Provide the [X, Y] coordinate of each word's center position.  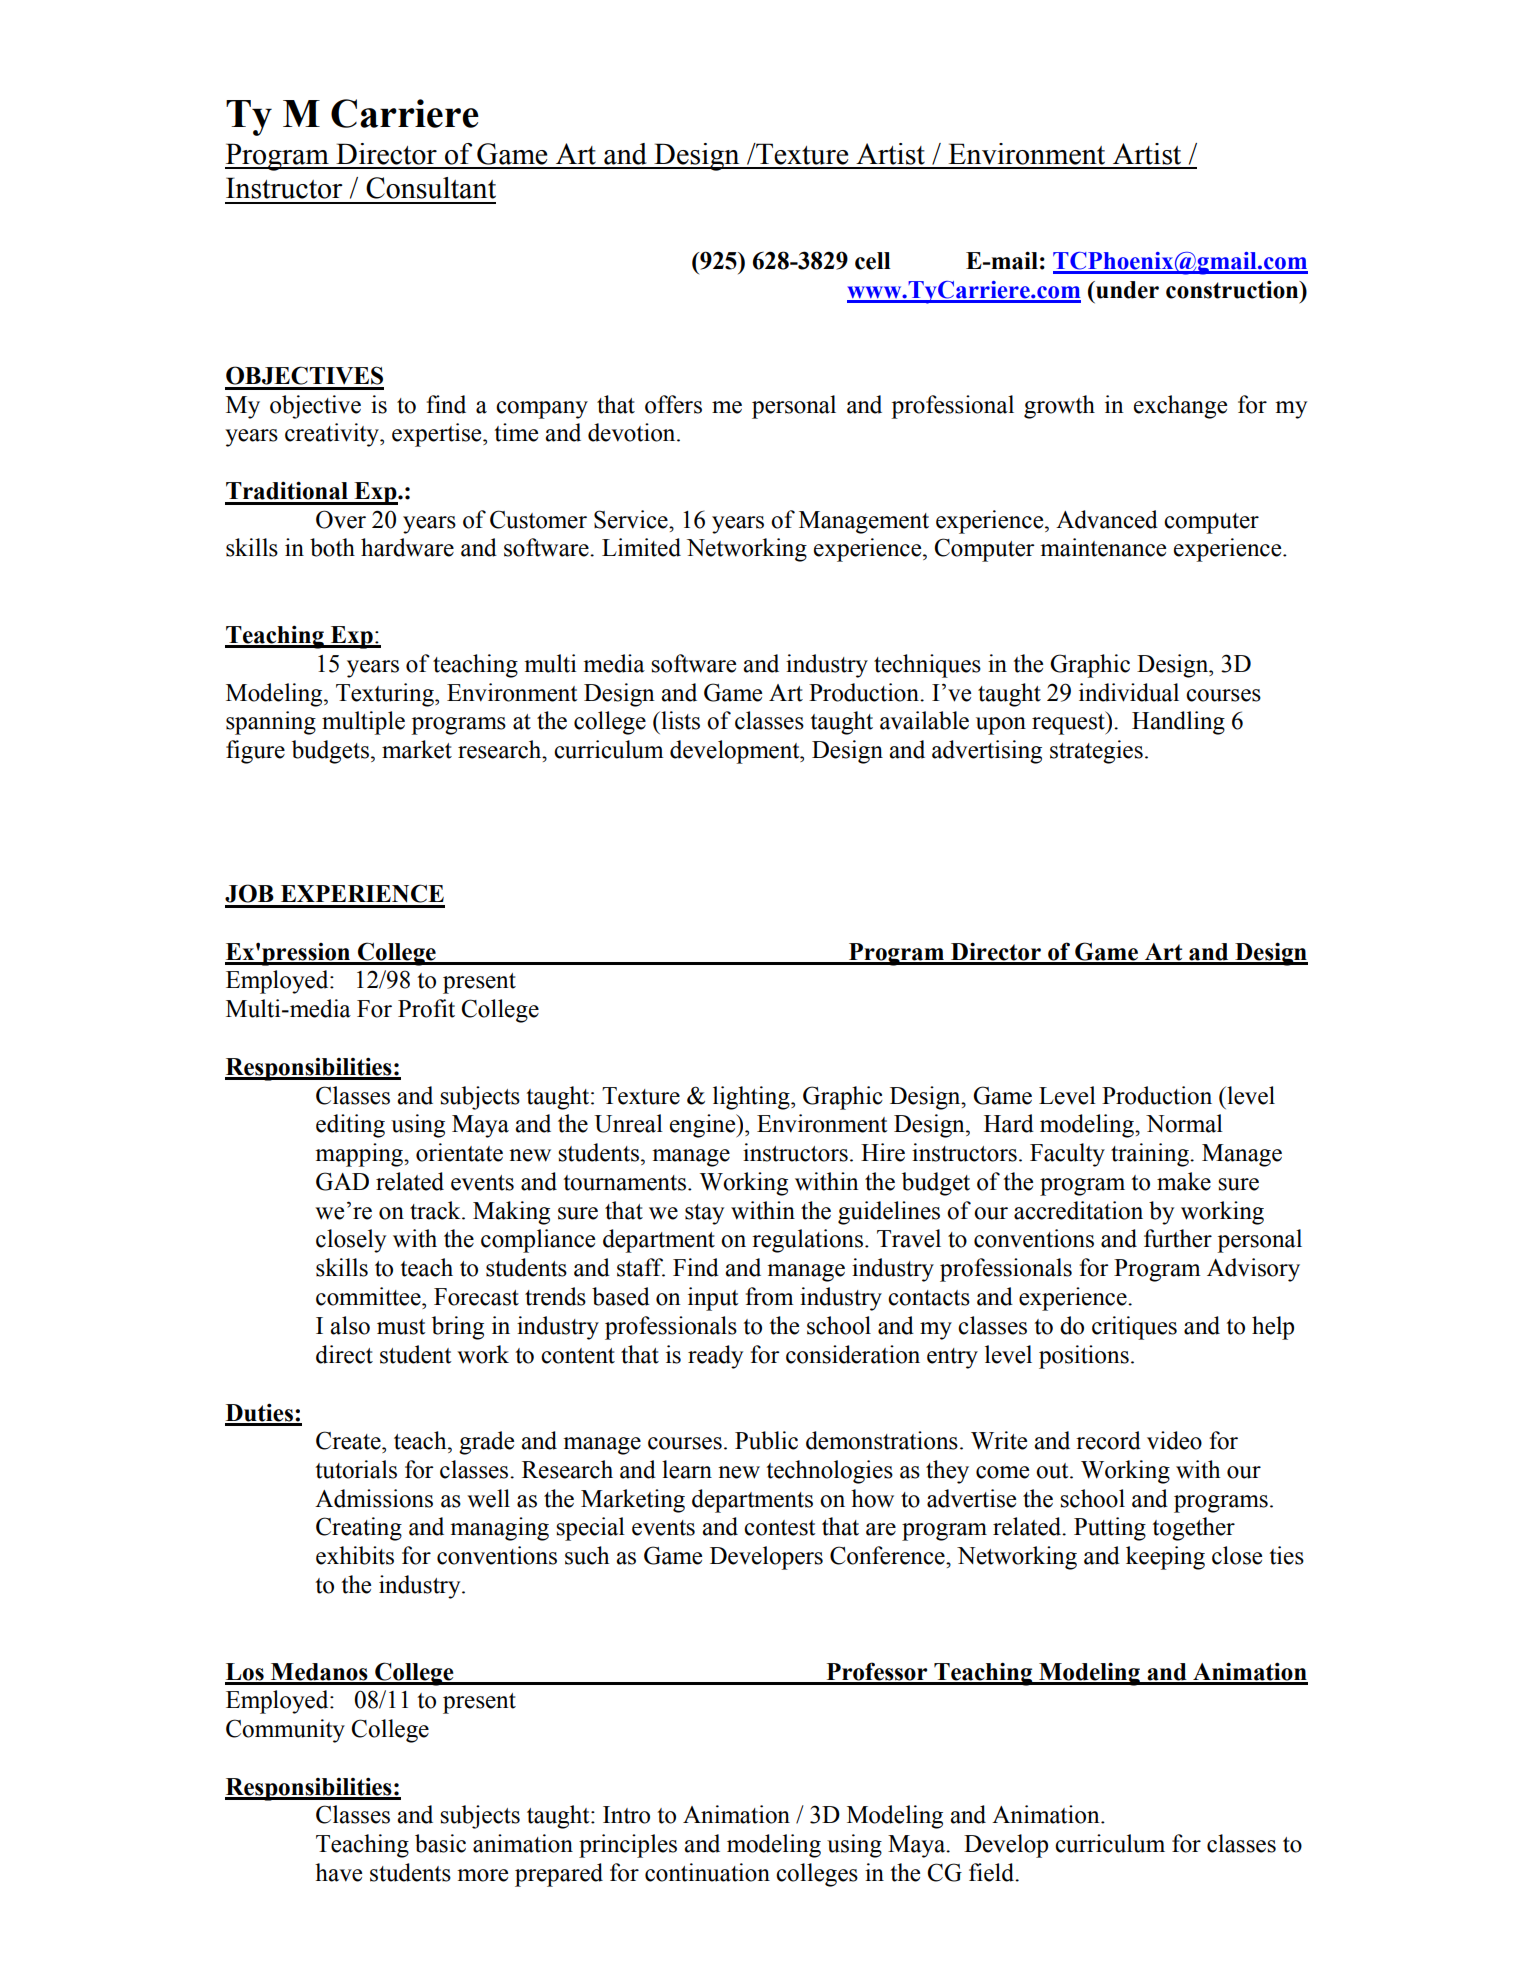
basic [440, 1843]
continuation [707, 1872]
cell [873, 261]
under [1126, 290]
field [993, 1872]
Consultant [431, 188]
